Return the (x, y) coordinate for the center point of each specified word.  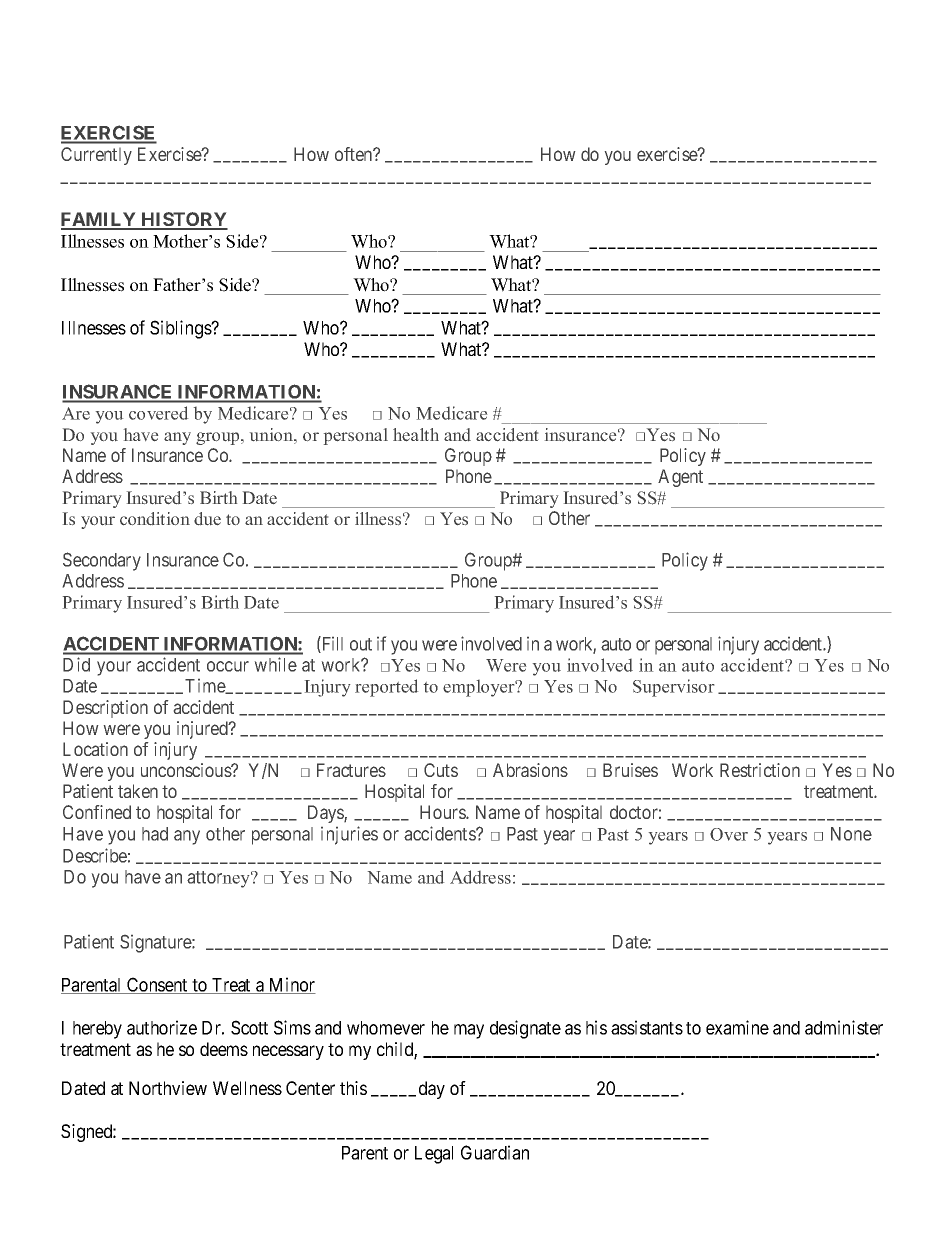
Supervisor (673, 688)
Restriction (760, 770)
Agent (680, 478)
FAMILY (99, 220)
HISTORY (183, 220)
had (155, 834)
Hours (443, 812)
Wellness (247, 1088)
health (416, 434)
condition (155, 518)
